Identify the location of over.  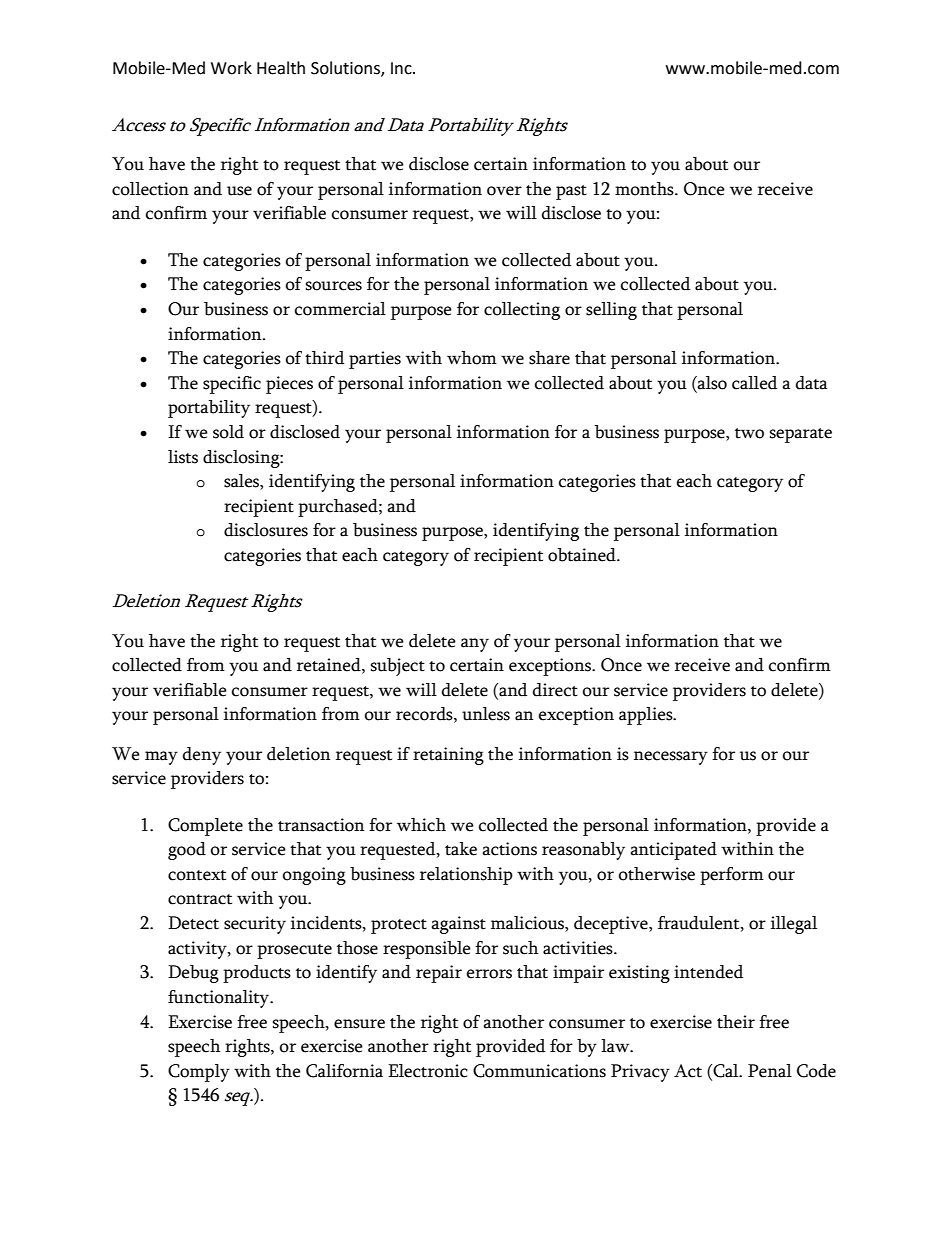
(504, 191).
